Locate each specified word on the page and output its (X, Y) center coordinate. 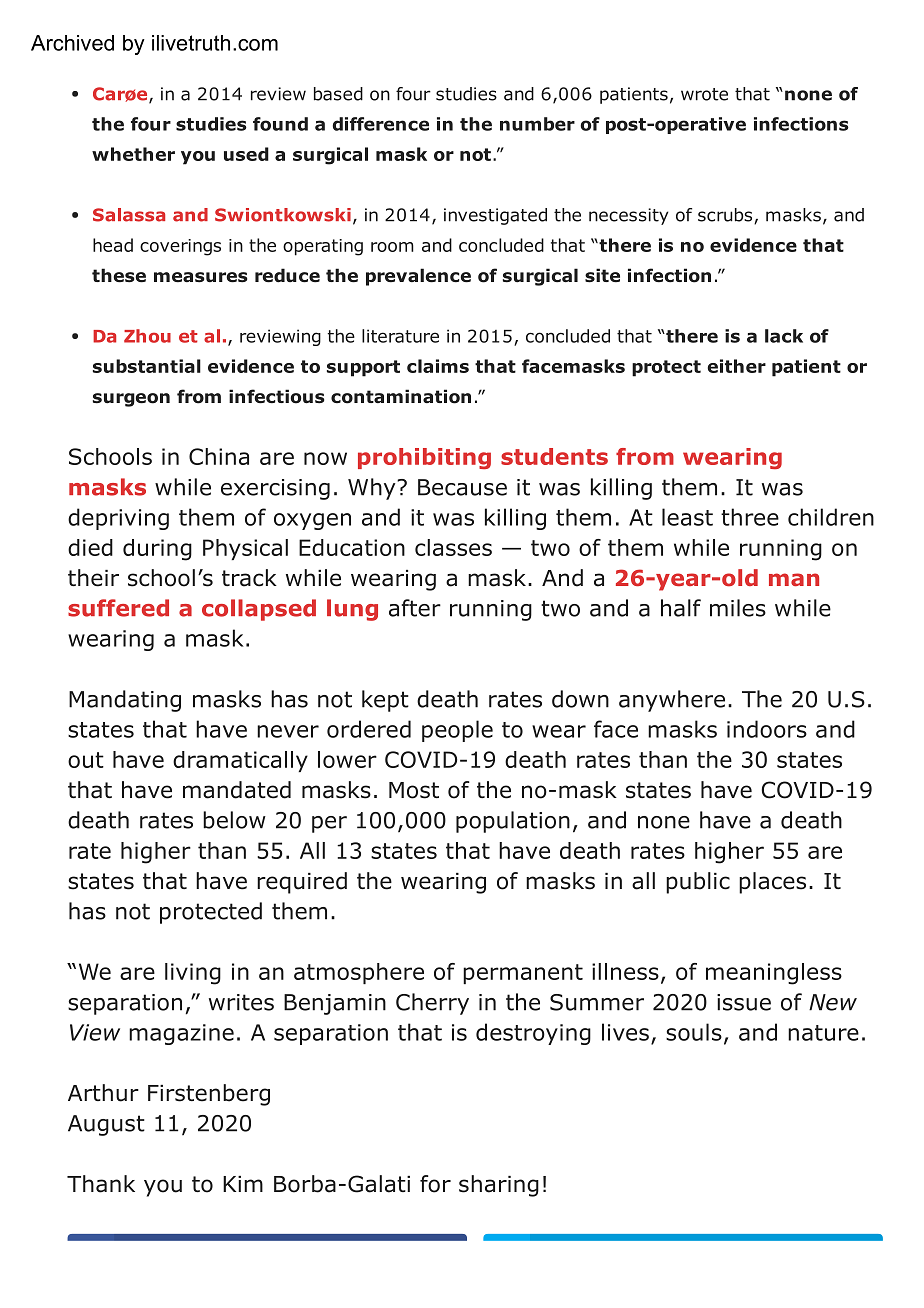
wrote (704, 94)
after (415, 608)
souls (694, 1032)
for (435, 1184)
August (106, 1125)
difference (381, 124)
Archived (72, 43)
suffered (118, 608)
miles (738, 608)
